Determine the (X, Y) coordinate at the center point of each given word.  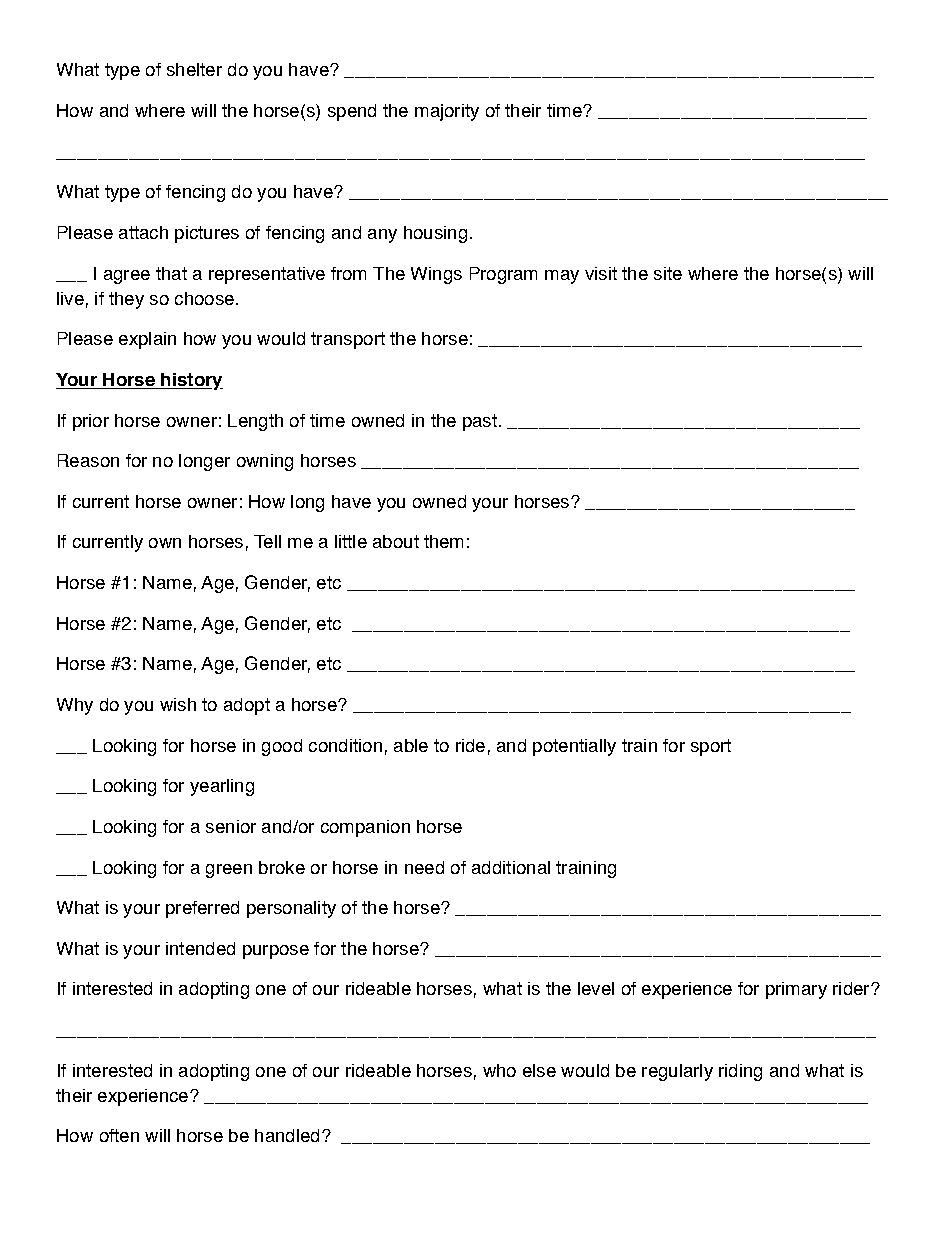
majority (447, 112)
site (668, 273)
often (119, 1135)
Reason (88, 460)
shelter (194, 69)
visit (601, 273)
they (126, 300)
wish (178, 704)
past (480, 422)
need (424, 867)
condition (345, 745)
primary (796, 990)
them (443, 541)
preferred (202, 909)
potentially (574, 747)
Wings (436, 275)
